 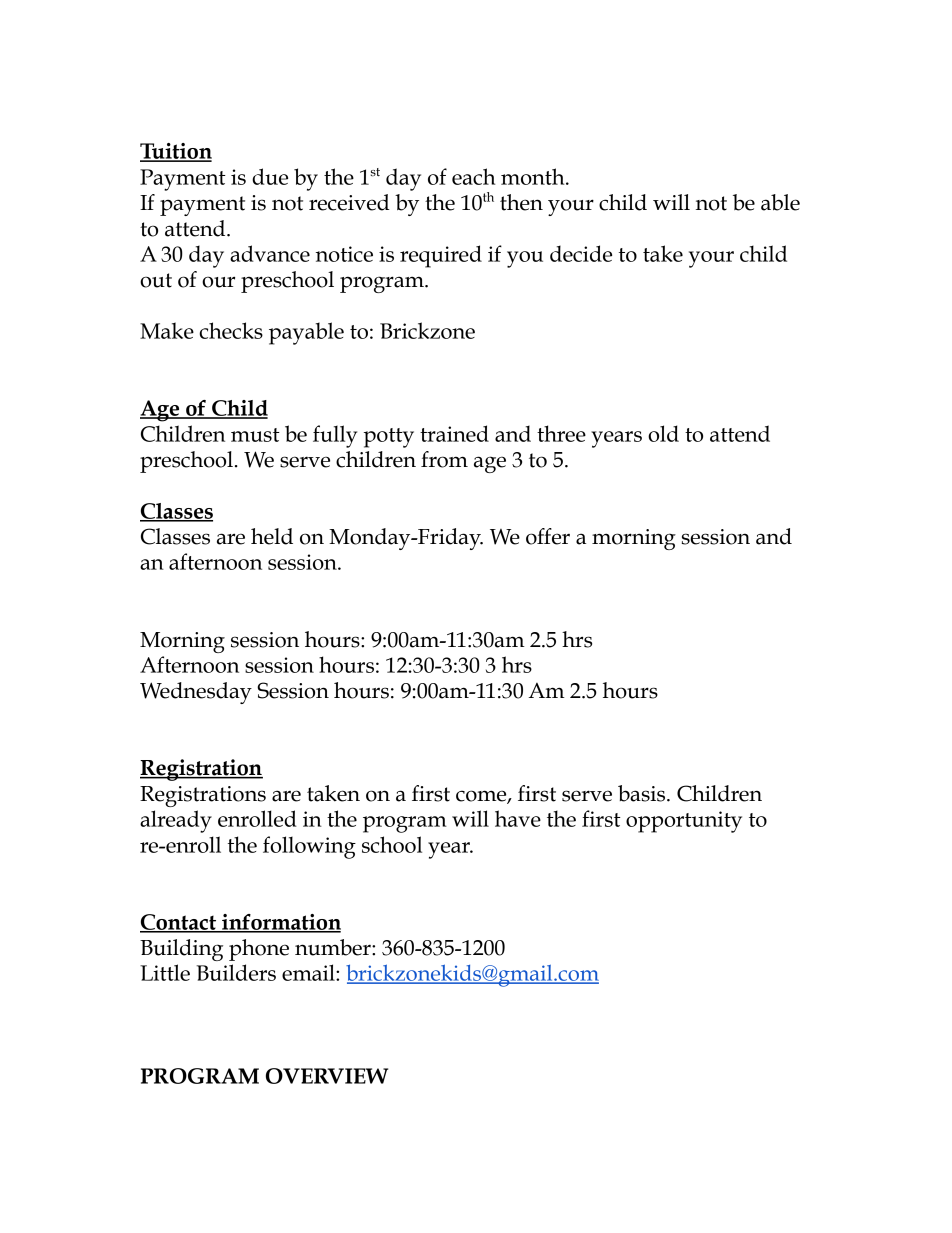 What do you see at coordinates (270, 176) in the screenshot?
I see `due` at bounding box center [270, 176].
